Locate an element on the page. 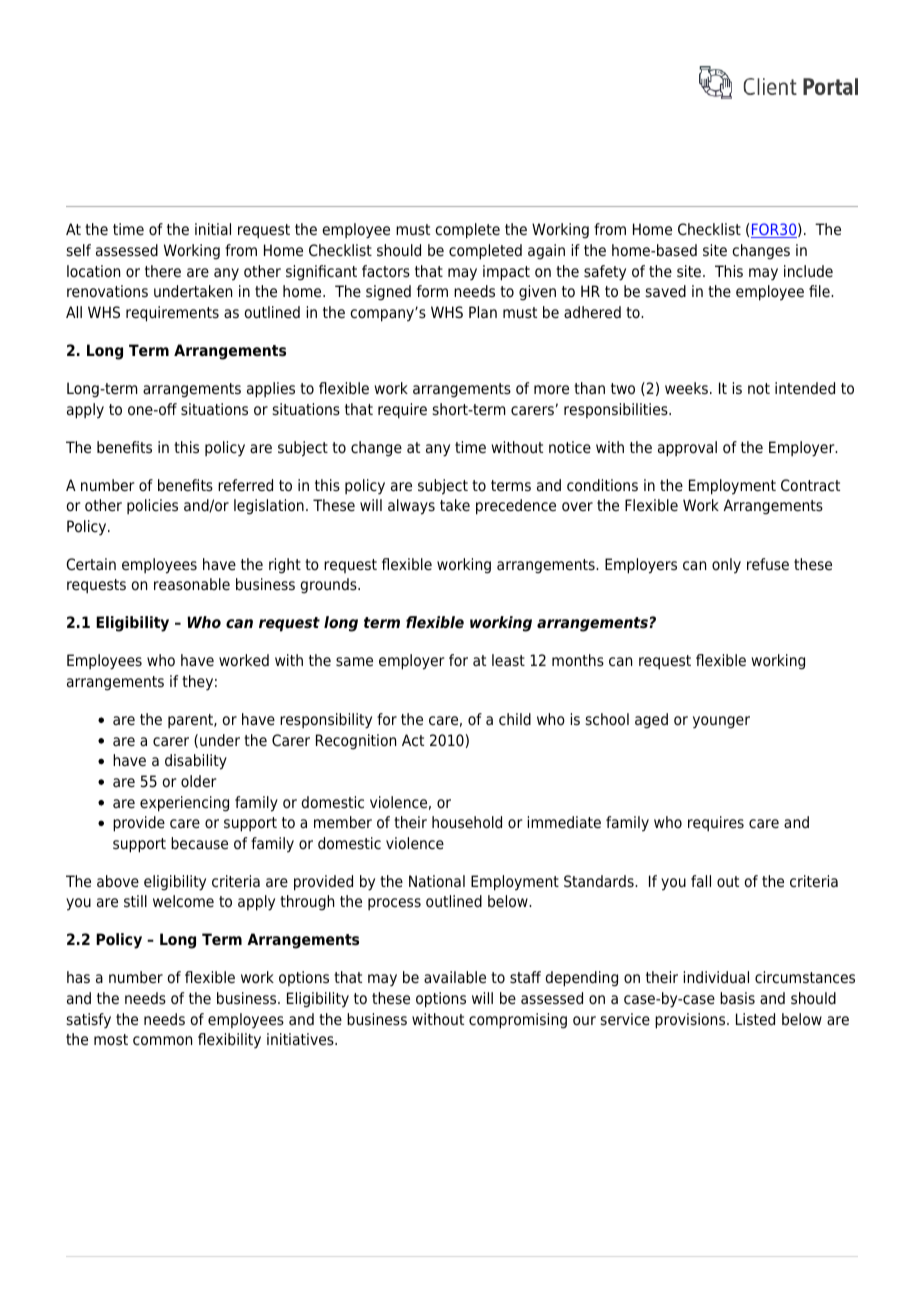  factors is located at coordinates (386, 271).
